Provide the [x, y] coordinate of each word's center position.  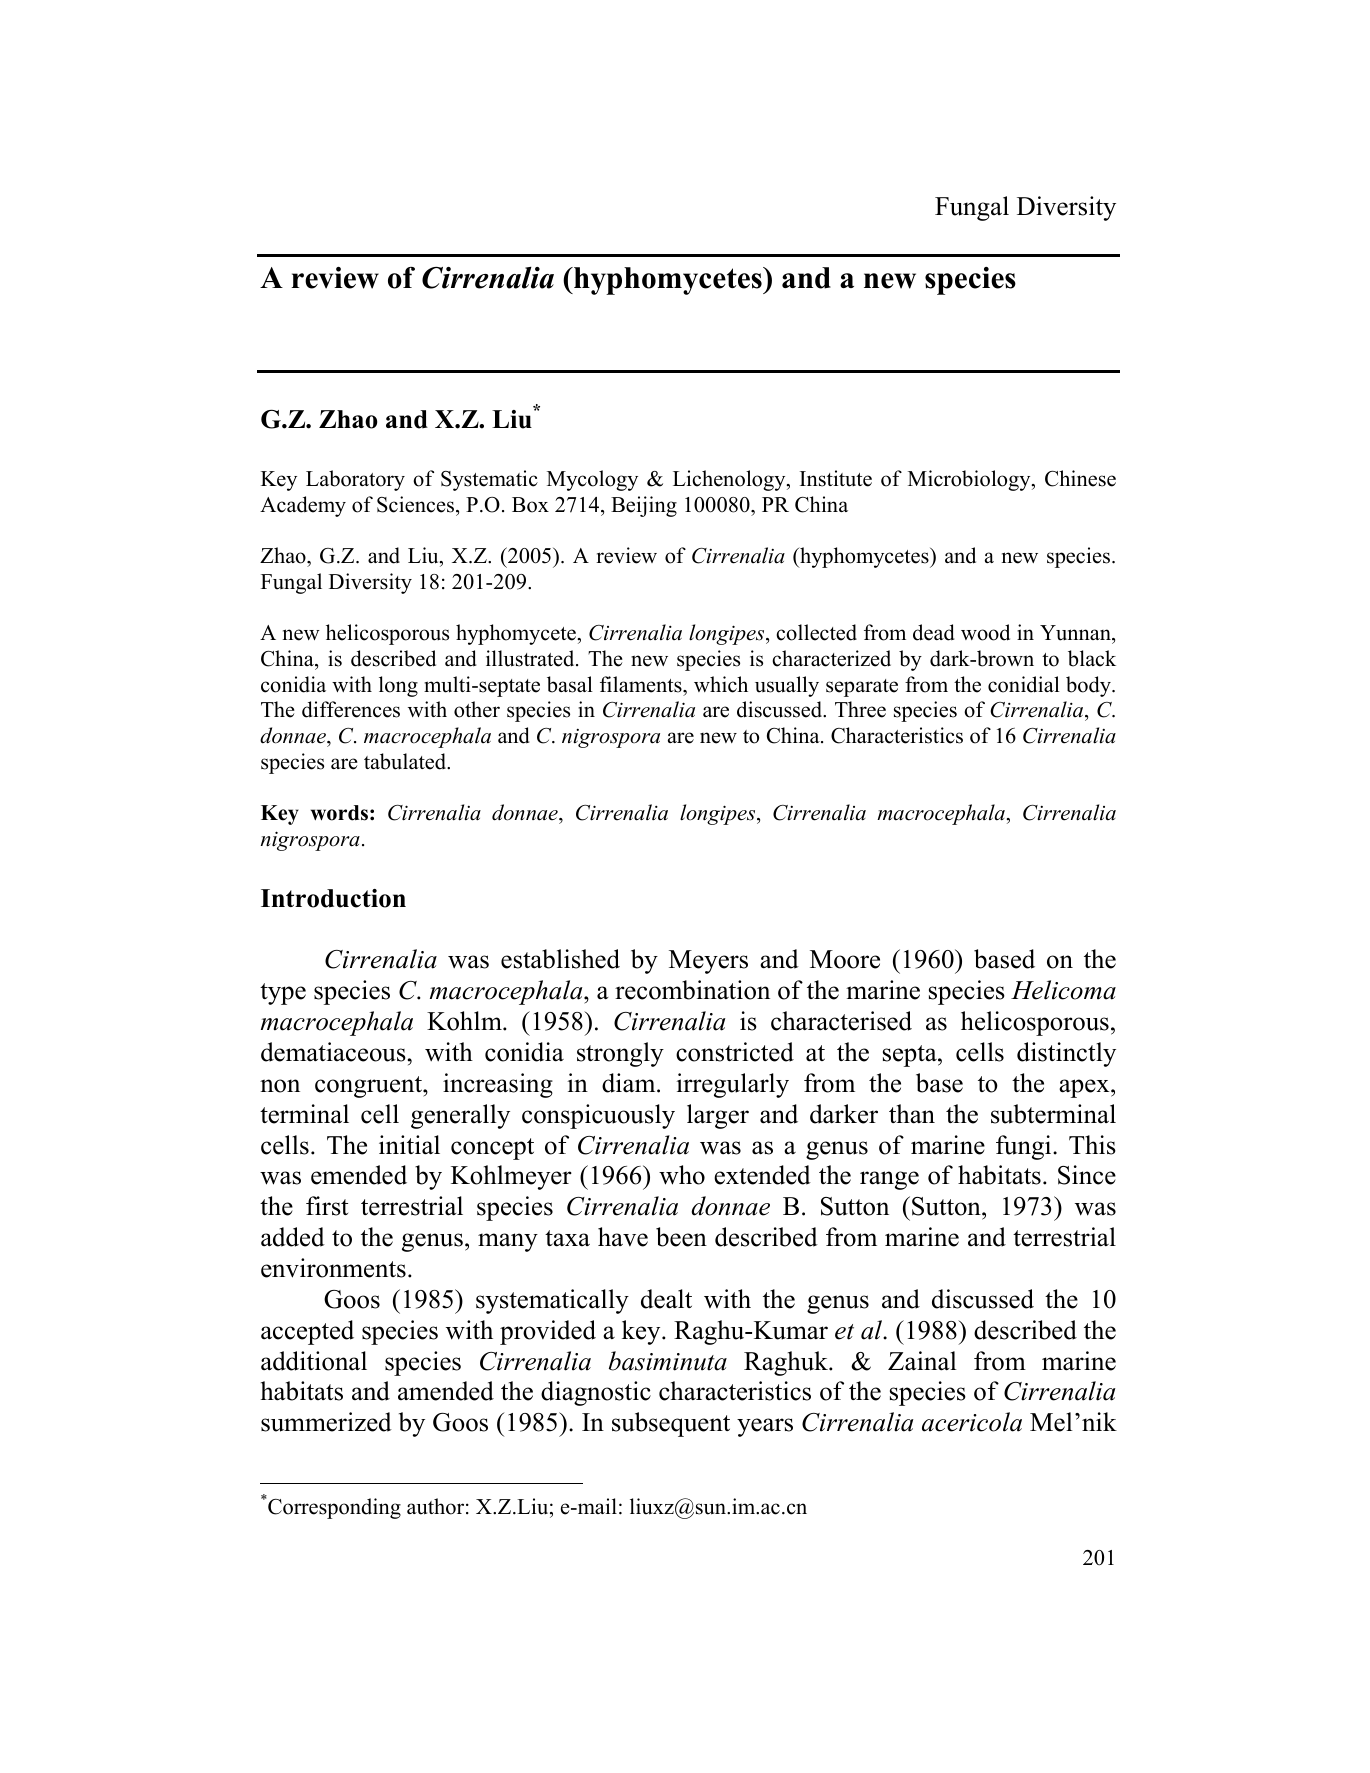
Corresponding [334, 1508]
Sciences [415, 504]
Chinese [1080, 478]
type [283, 994]
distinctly [1066, 1054]
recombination [692, 990]
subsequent [671, 1424]
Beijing [644, 506]
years [765, 1427]
